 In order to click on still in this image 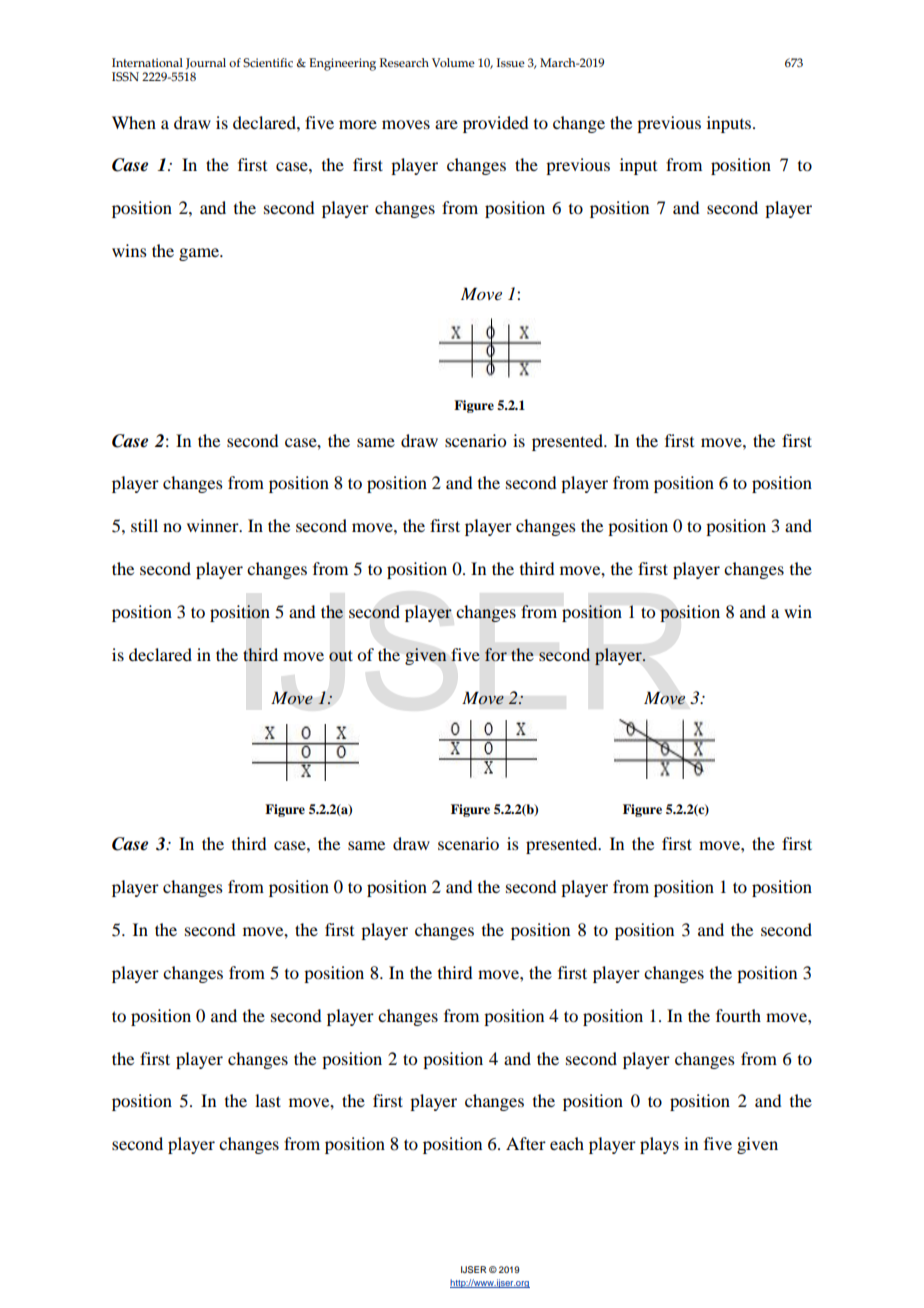, I will do `click(144, 525)`.
